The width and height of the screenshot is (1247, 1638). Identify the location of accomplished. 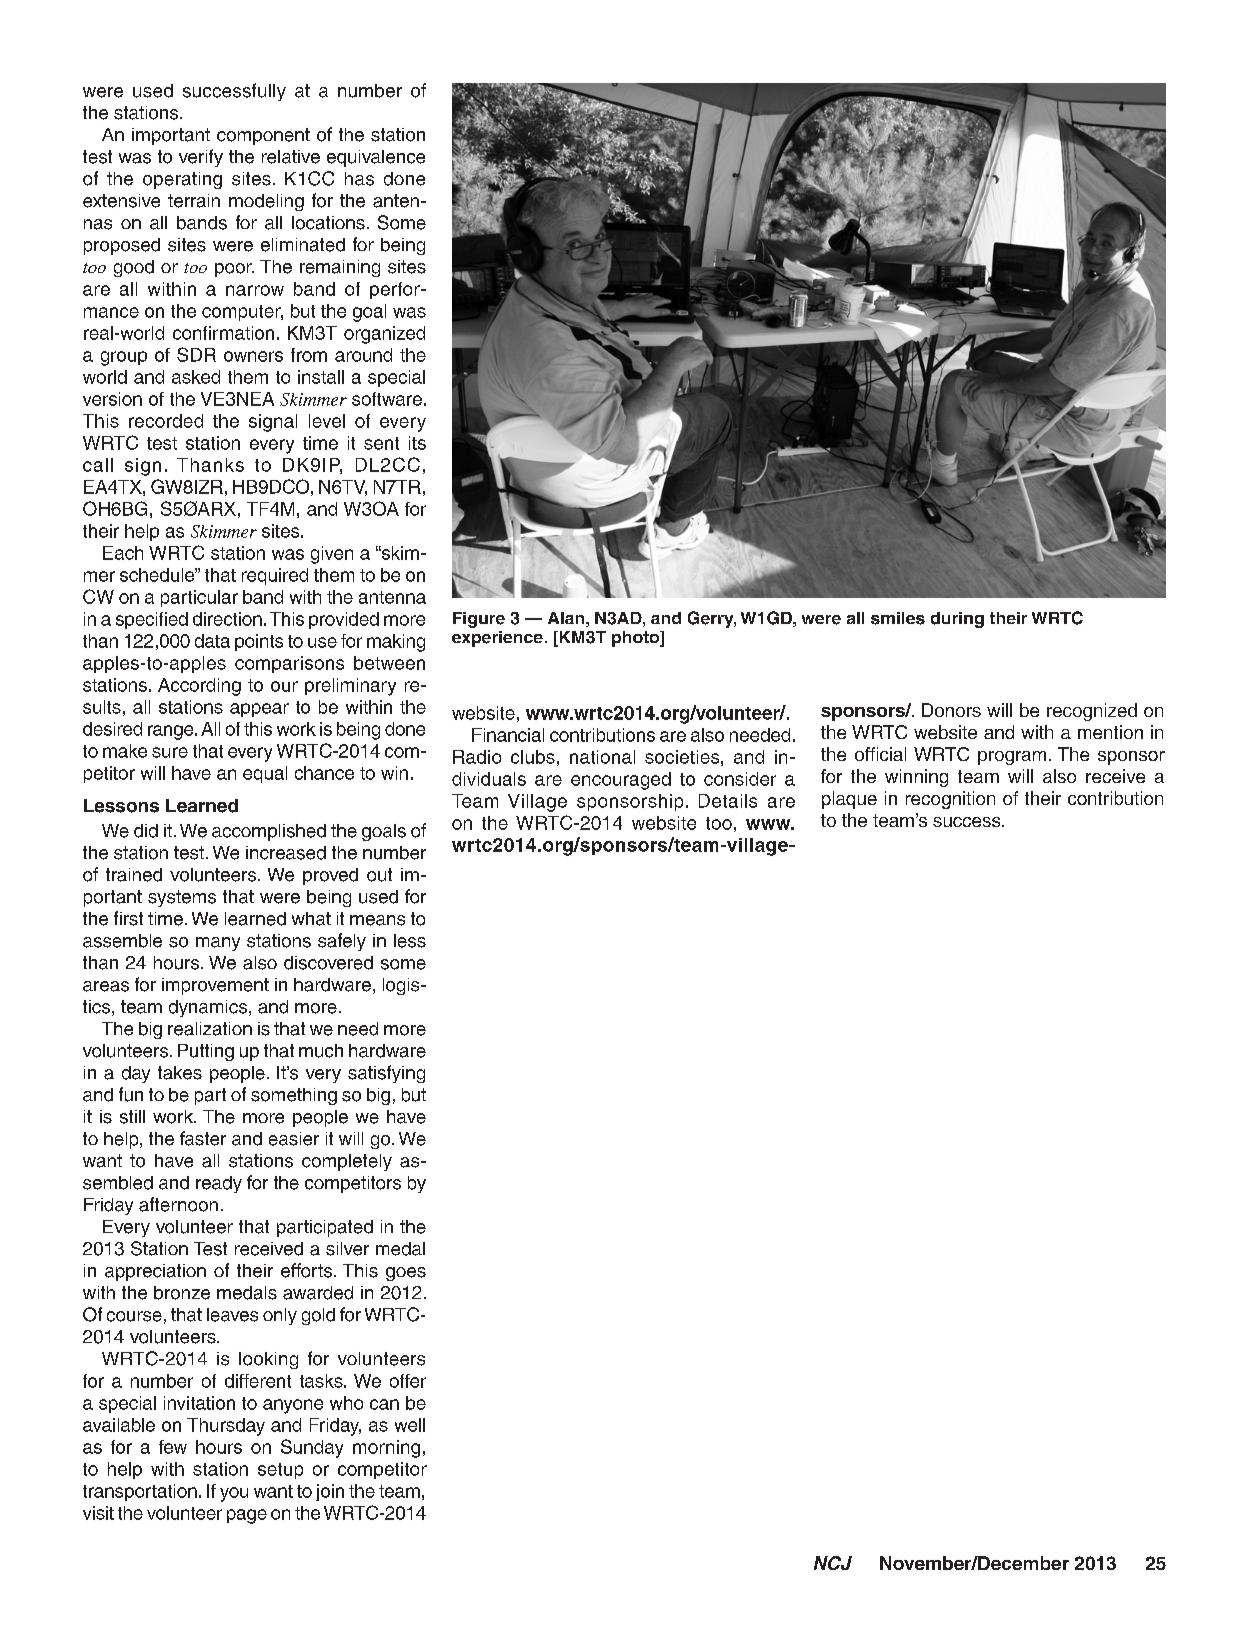
(269, 832).
